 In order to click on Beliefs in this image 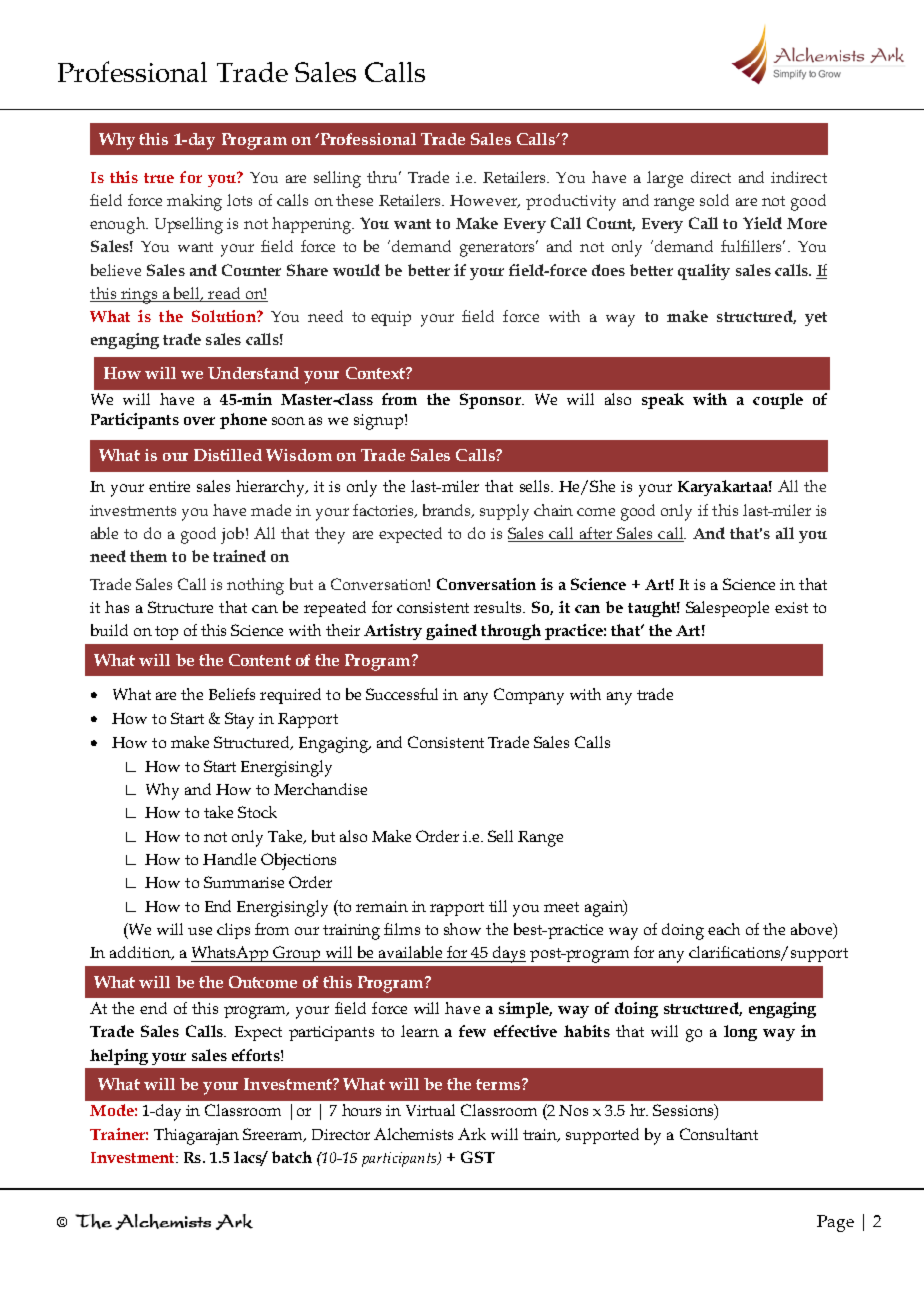, I will do `click(232, 694)`.
